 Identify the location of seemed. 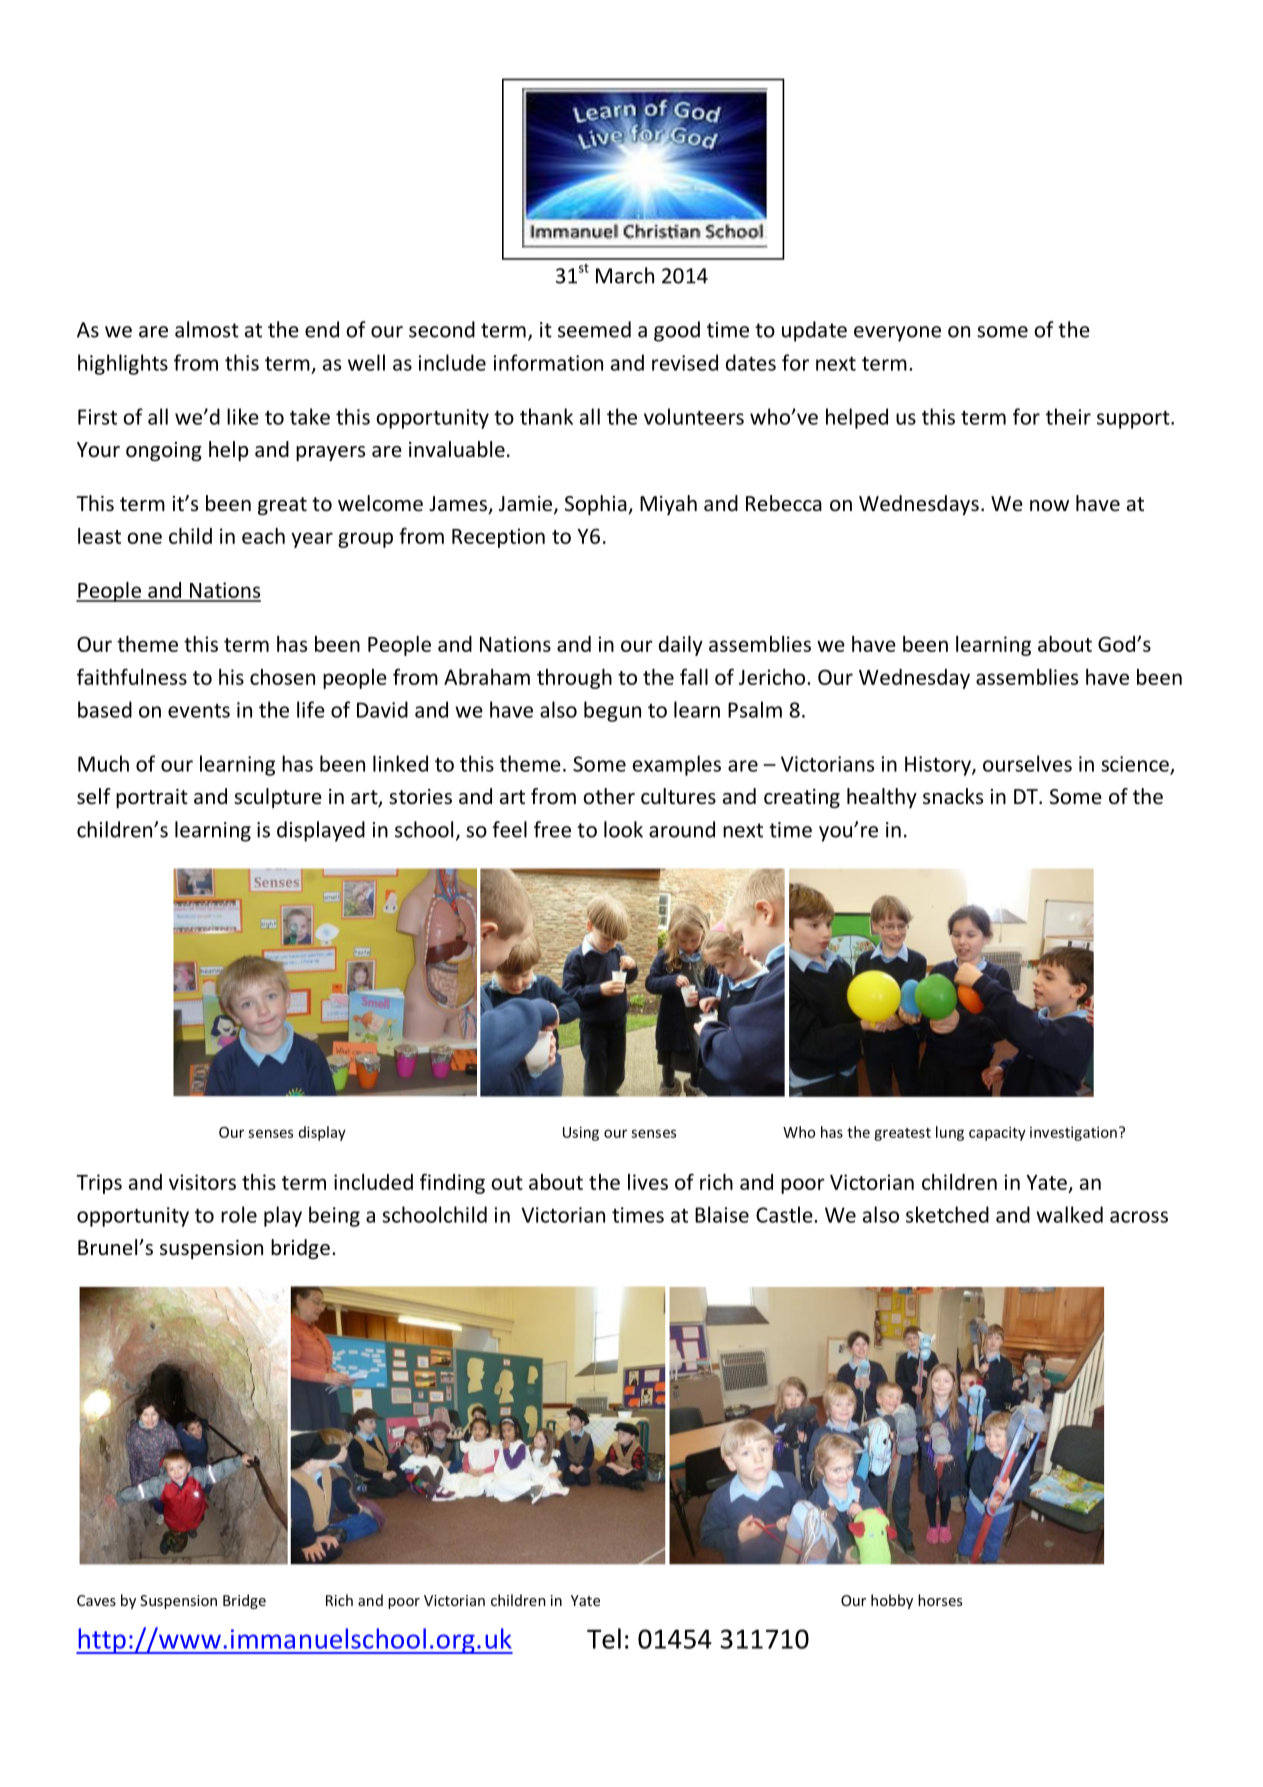
(594, 329).
